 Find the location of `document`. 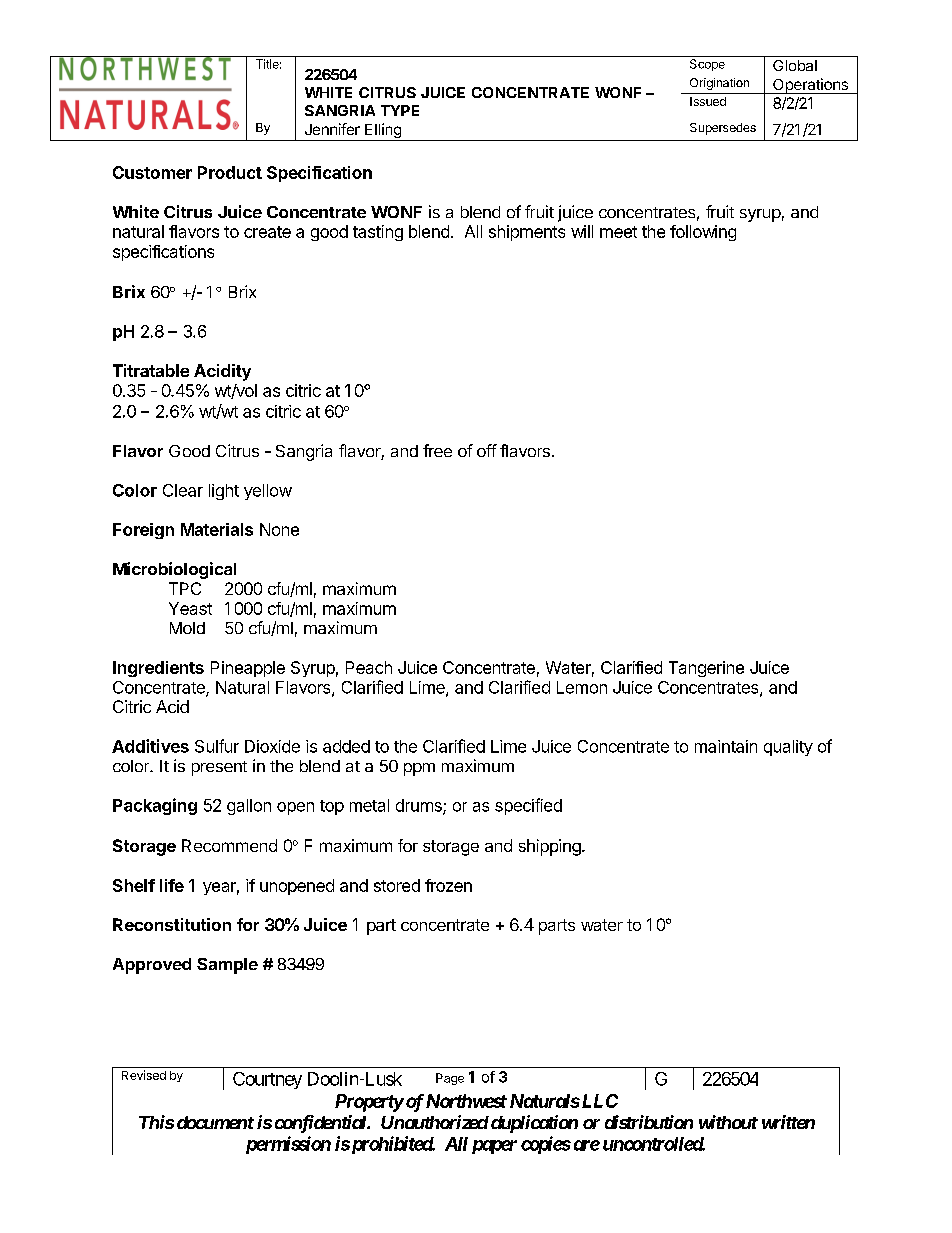

document is located at coordinates (215, 1122).
